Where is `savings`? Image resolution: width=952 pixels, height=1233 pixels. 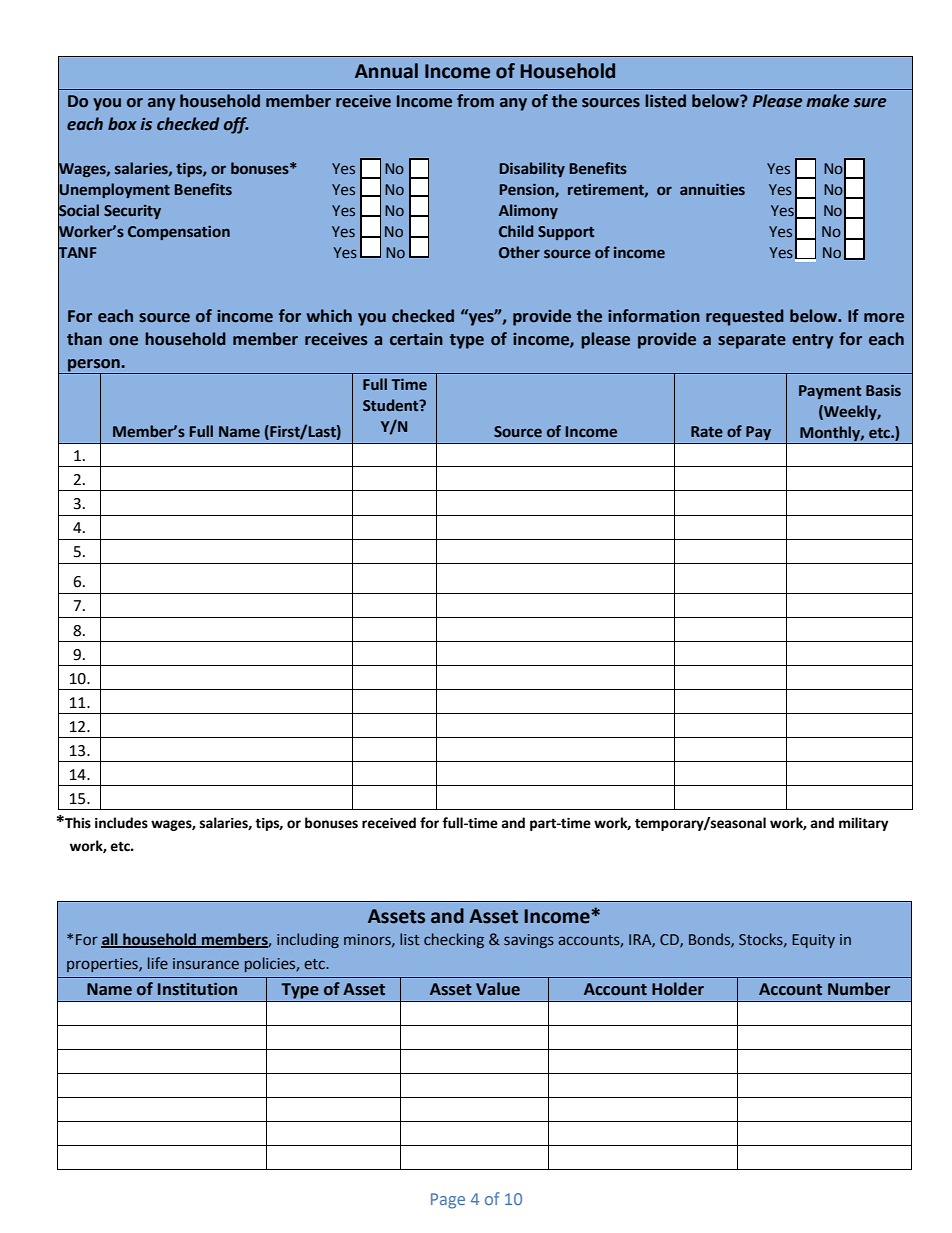
savings is located at coordinates (529, 941).
